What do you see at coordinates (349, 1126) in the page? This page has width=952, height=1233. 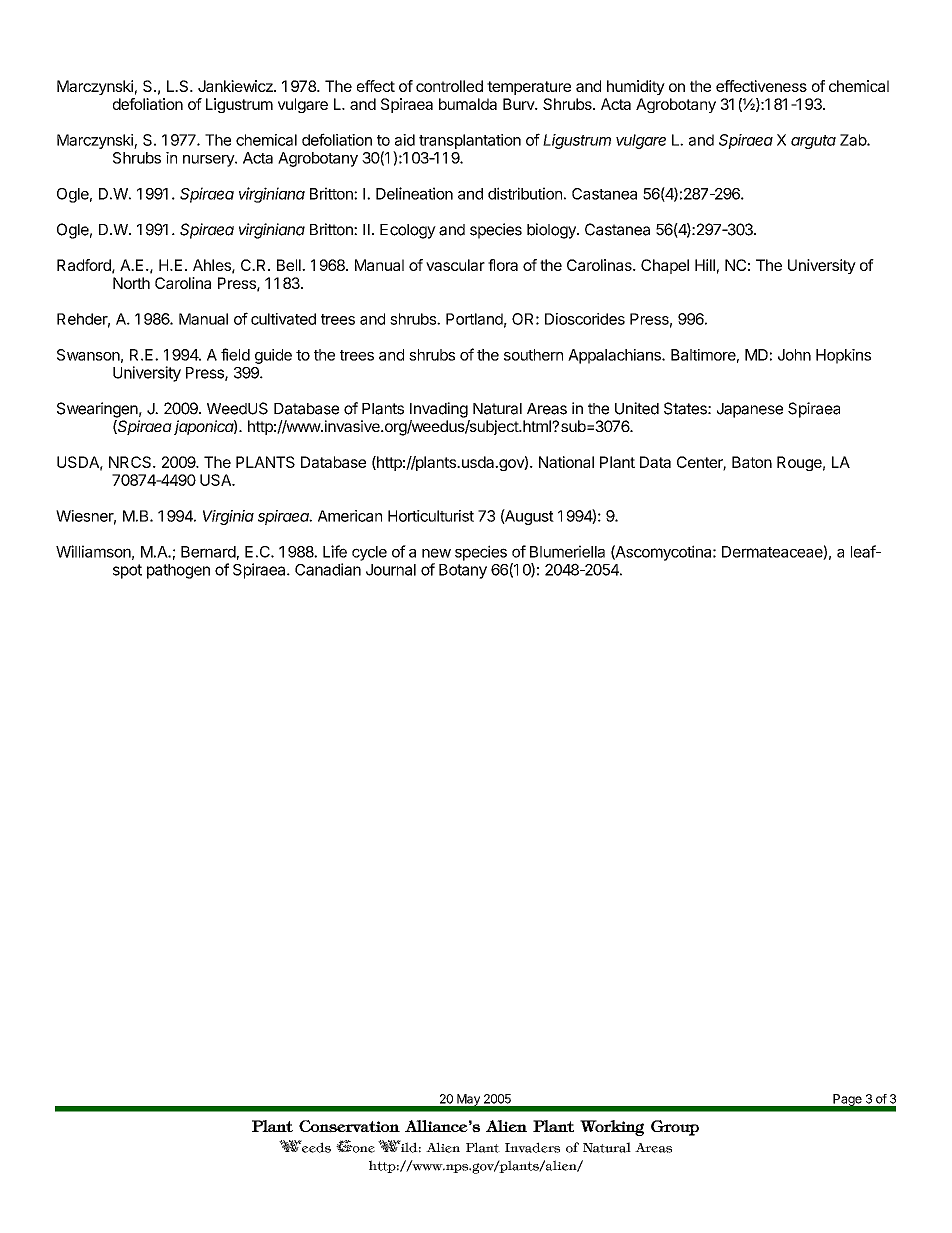 I see `Conservation` at bounding box center [349, 1126].
